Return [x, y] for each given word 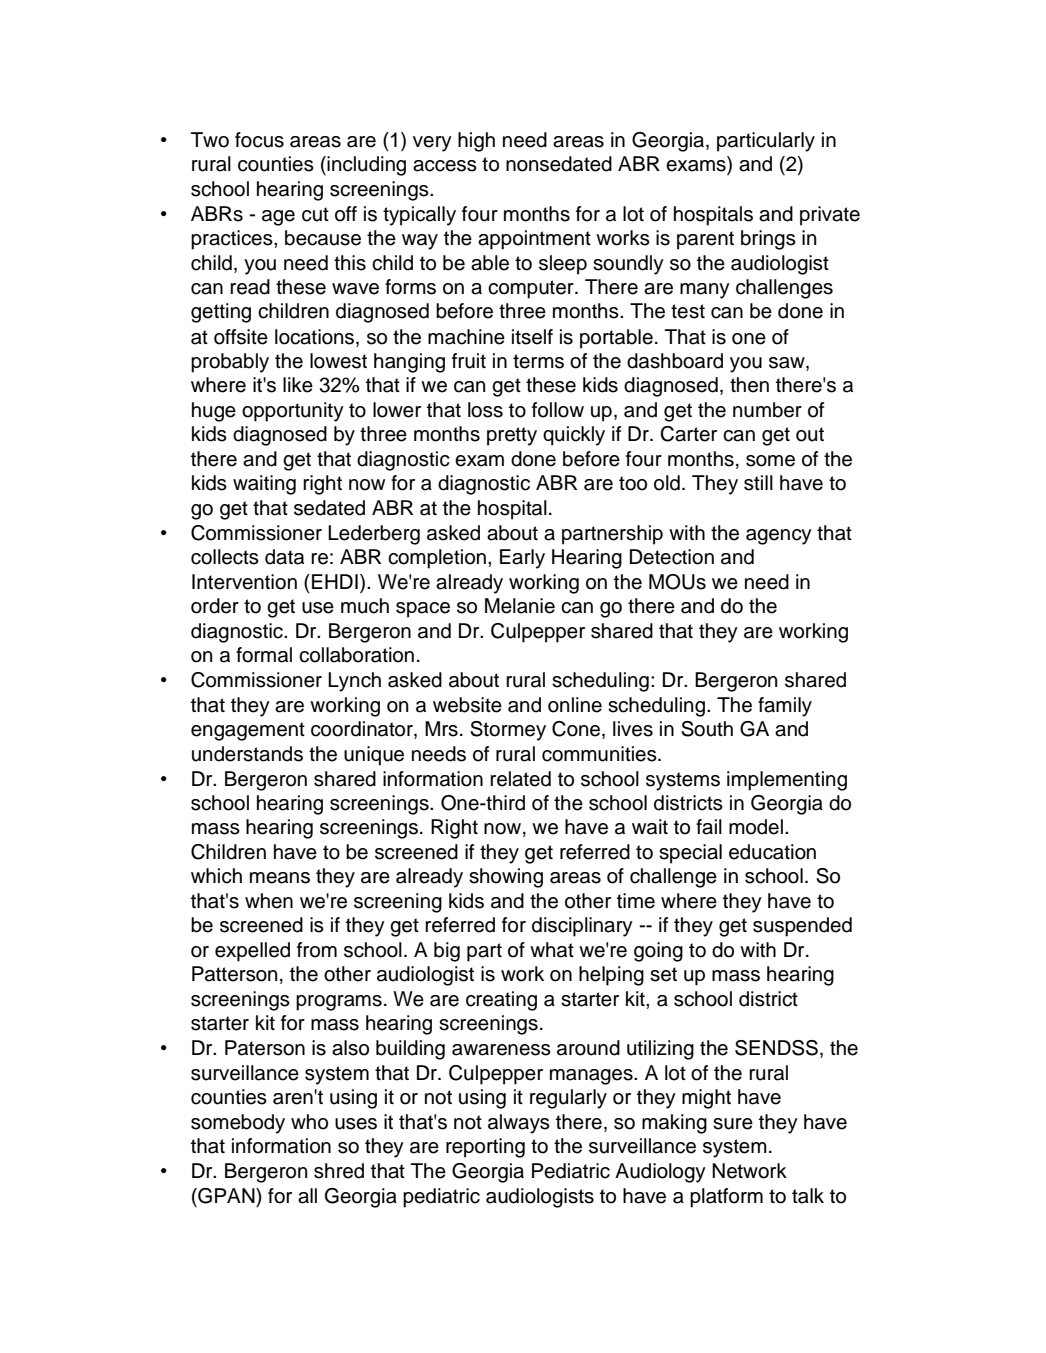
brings [768, 240]
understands [247, 754]
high [476, 142]
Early [522, 559]
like [298, 385]
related [520, 779]
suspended [802, 927]
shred [339, 1171]
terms [538, 361]
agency [779, 537]
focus [259, 140]
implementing [787, 781]
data [284, 557]
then [749, 385]
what [552, 950]
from [317, 950]
